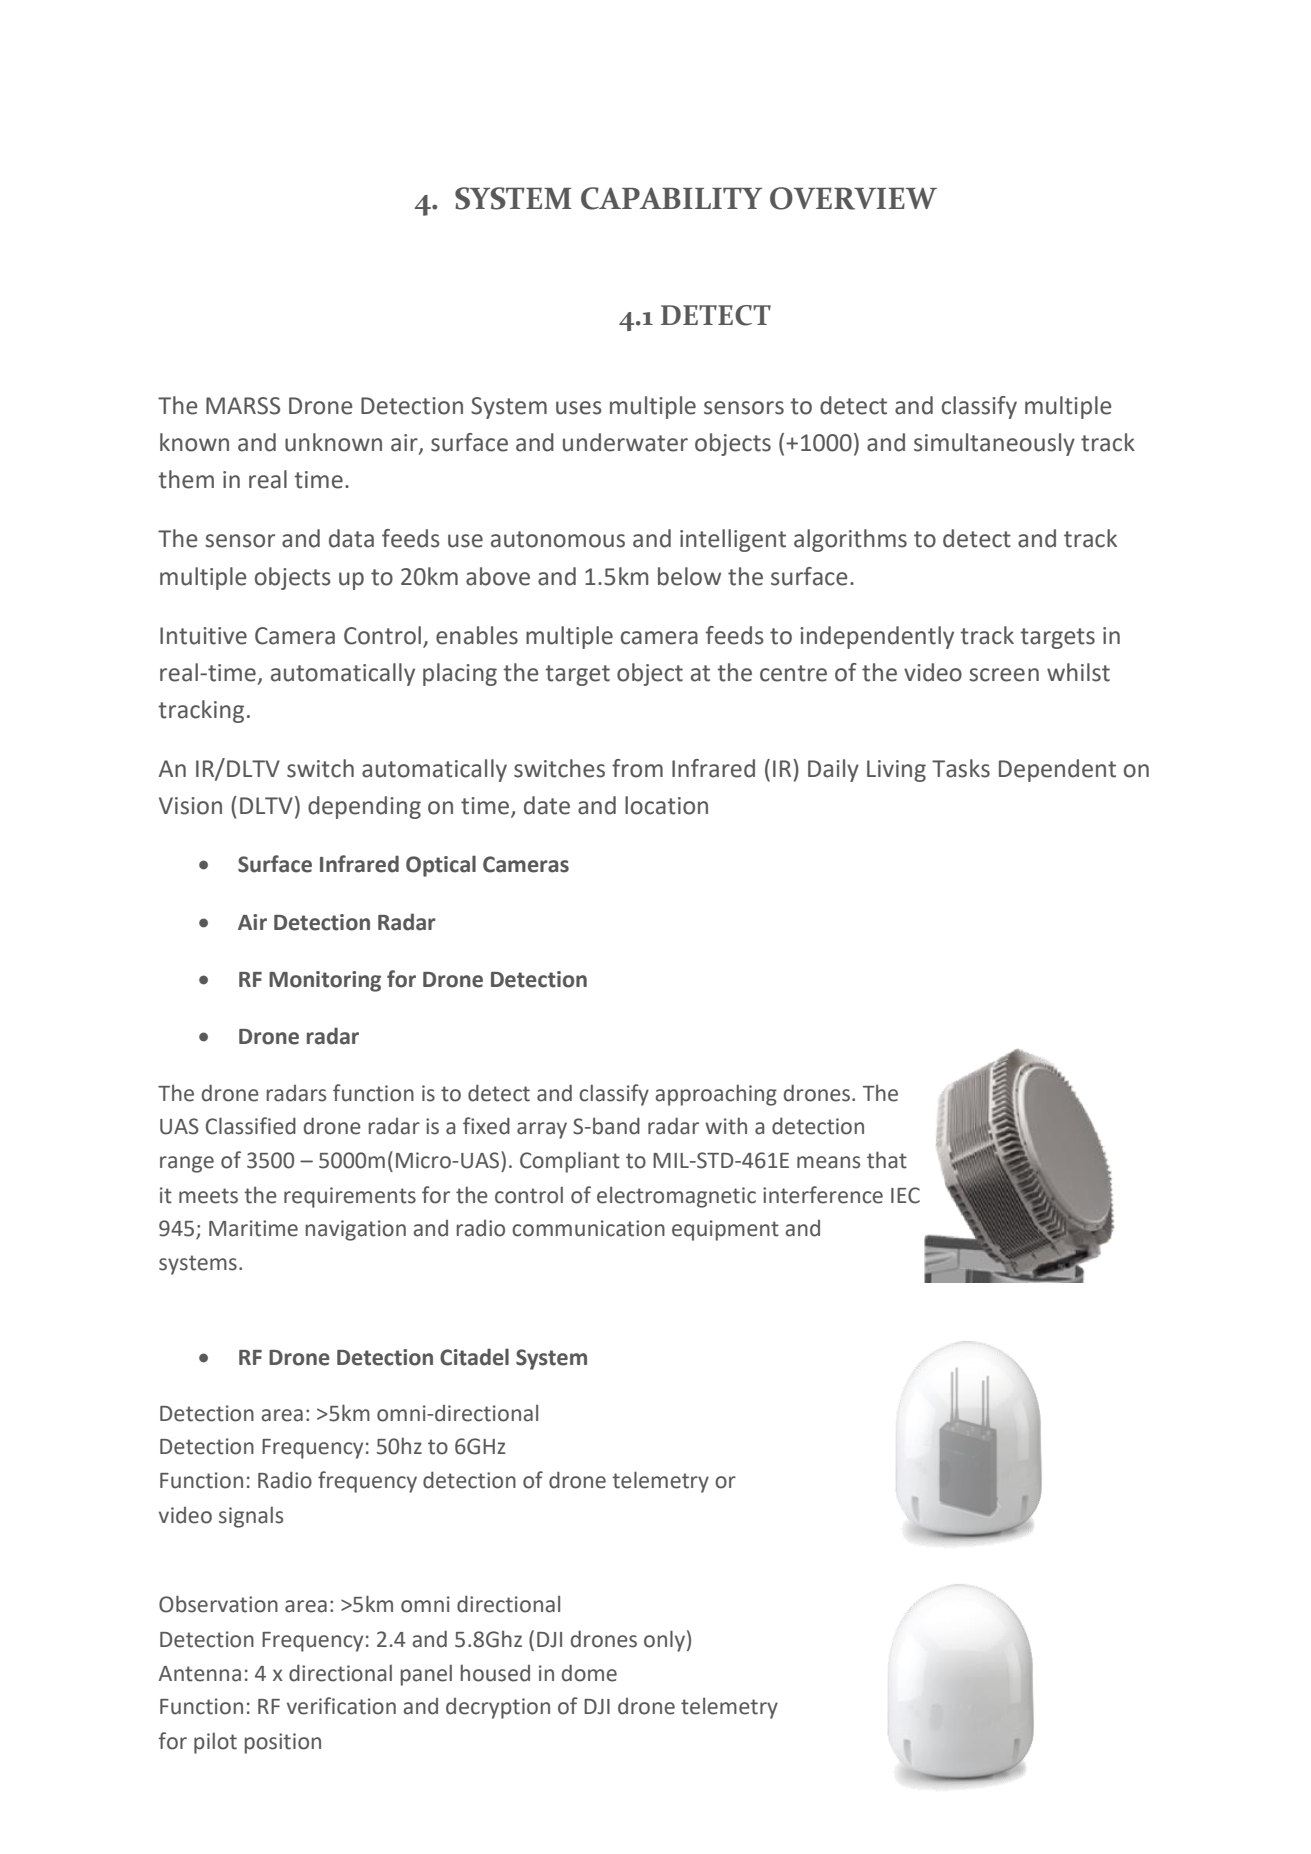 This screenshot has height=1854, width=1311. What do you see at coordinates (905, 1195) in the screenshot?
I see `IEC` at bounding box center [905, 1195].
